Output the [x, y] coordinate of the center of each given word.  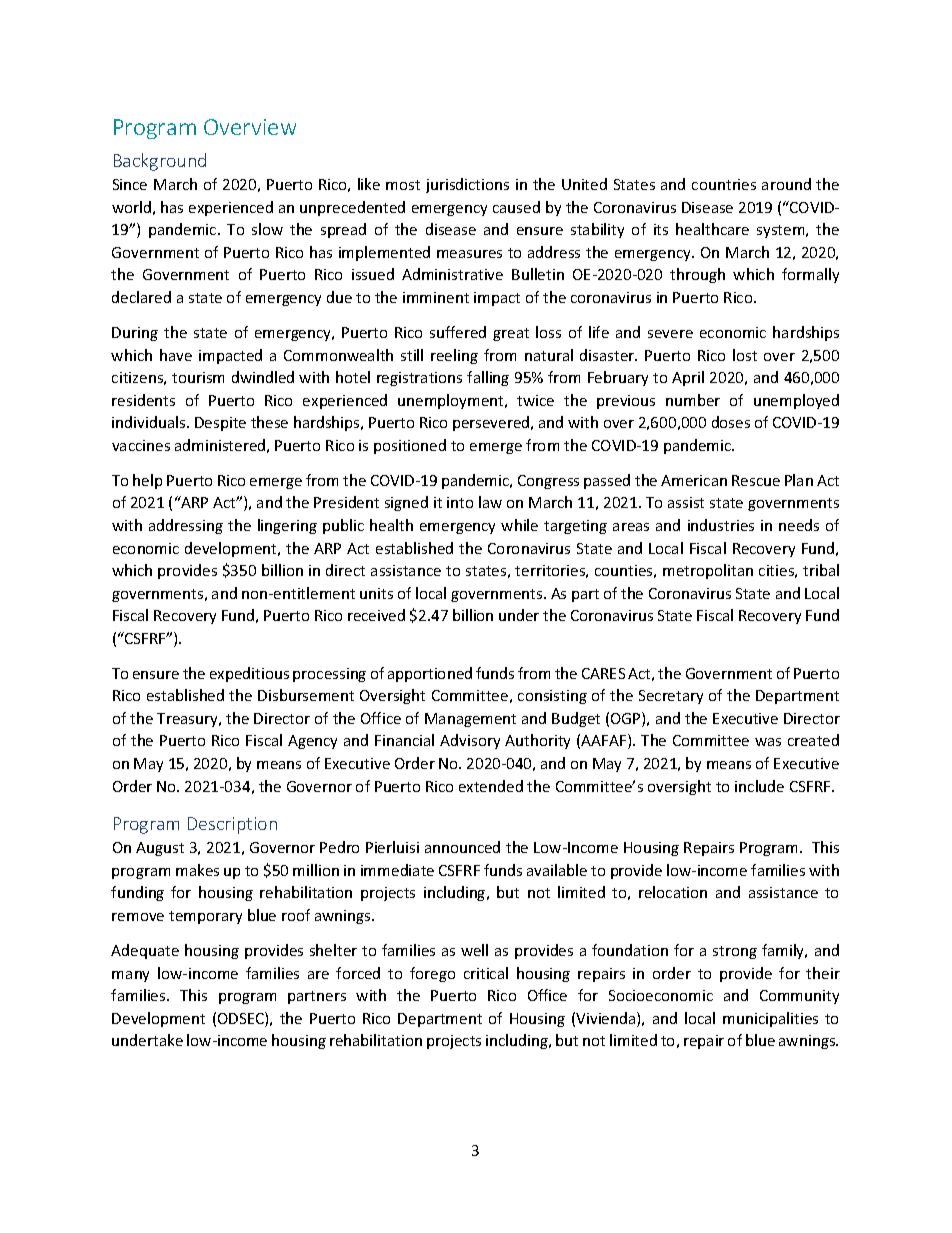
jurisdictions [467, 185]
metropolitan [708, 571]
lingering [287, 526]
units [376, 593]
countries [724, 184]
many [130, 976]
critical [486, 973]
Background [160, 162]
